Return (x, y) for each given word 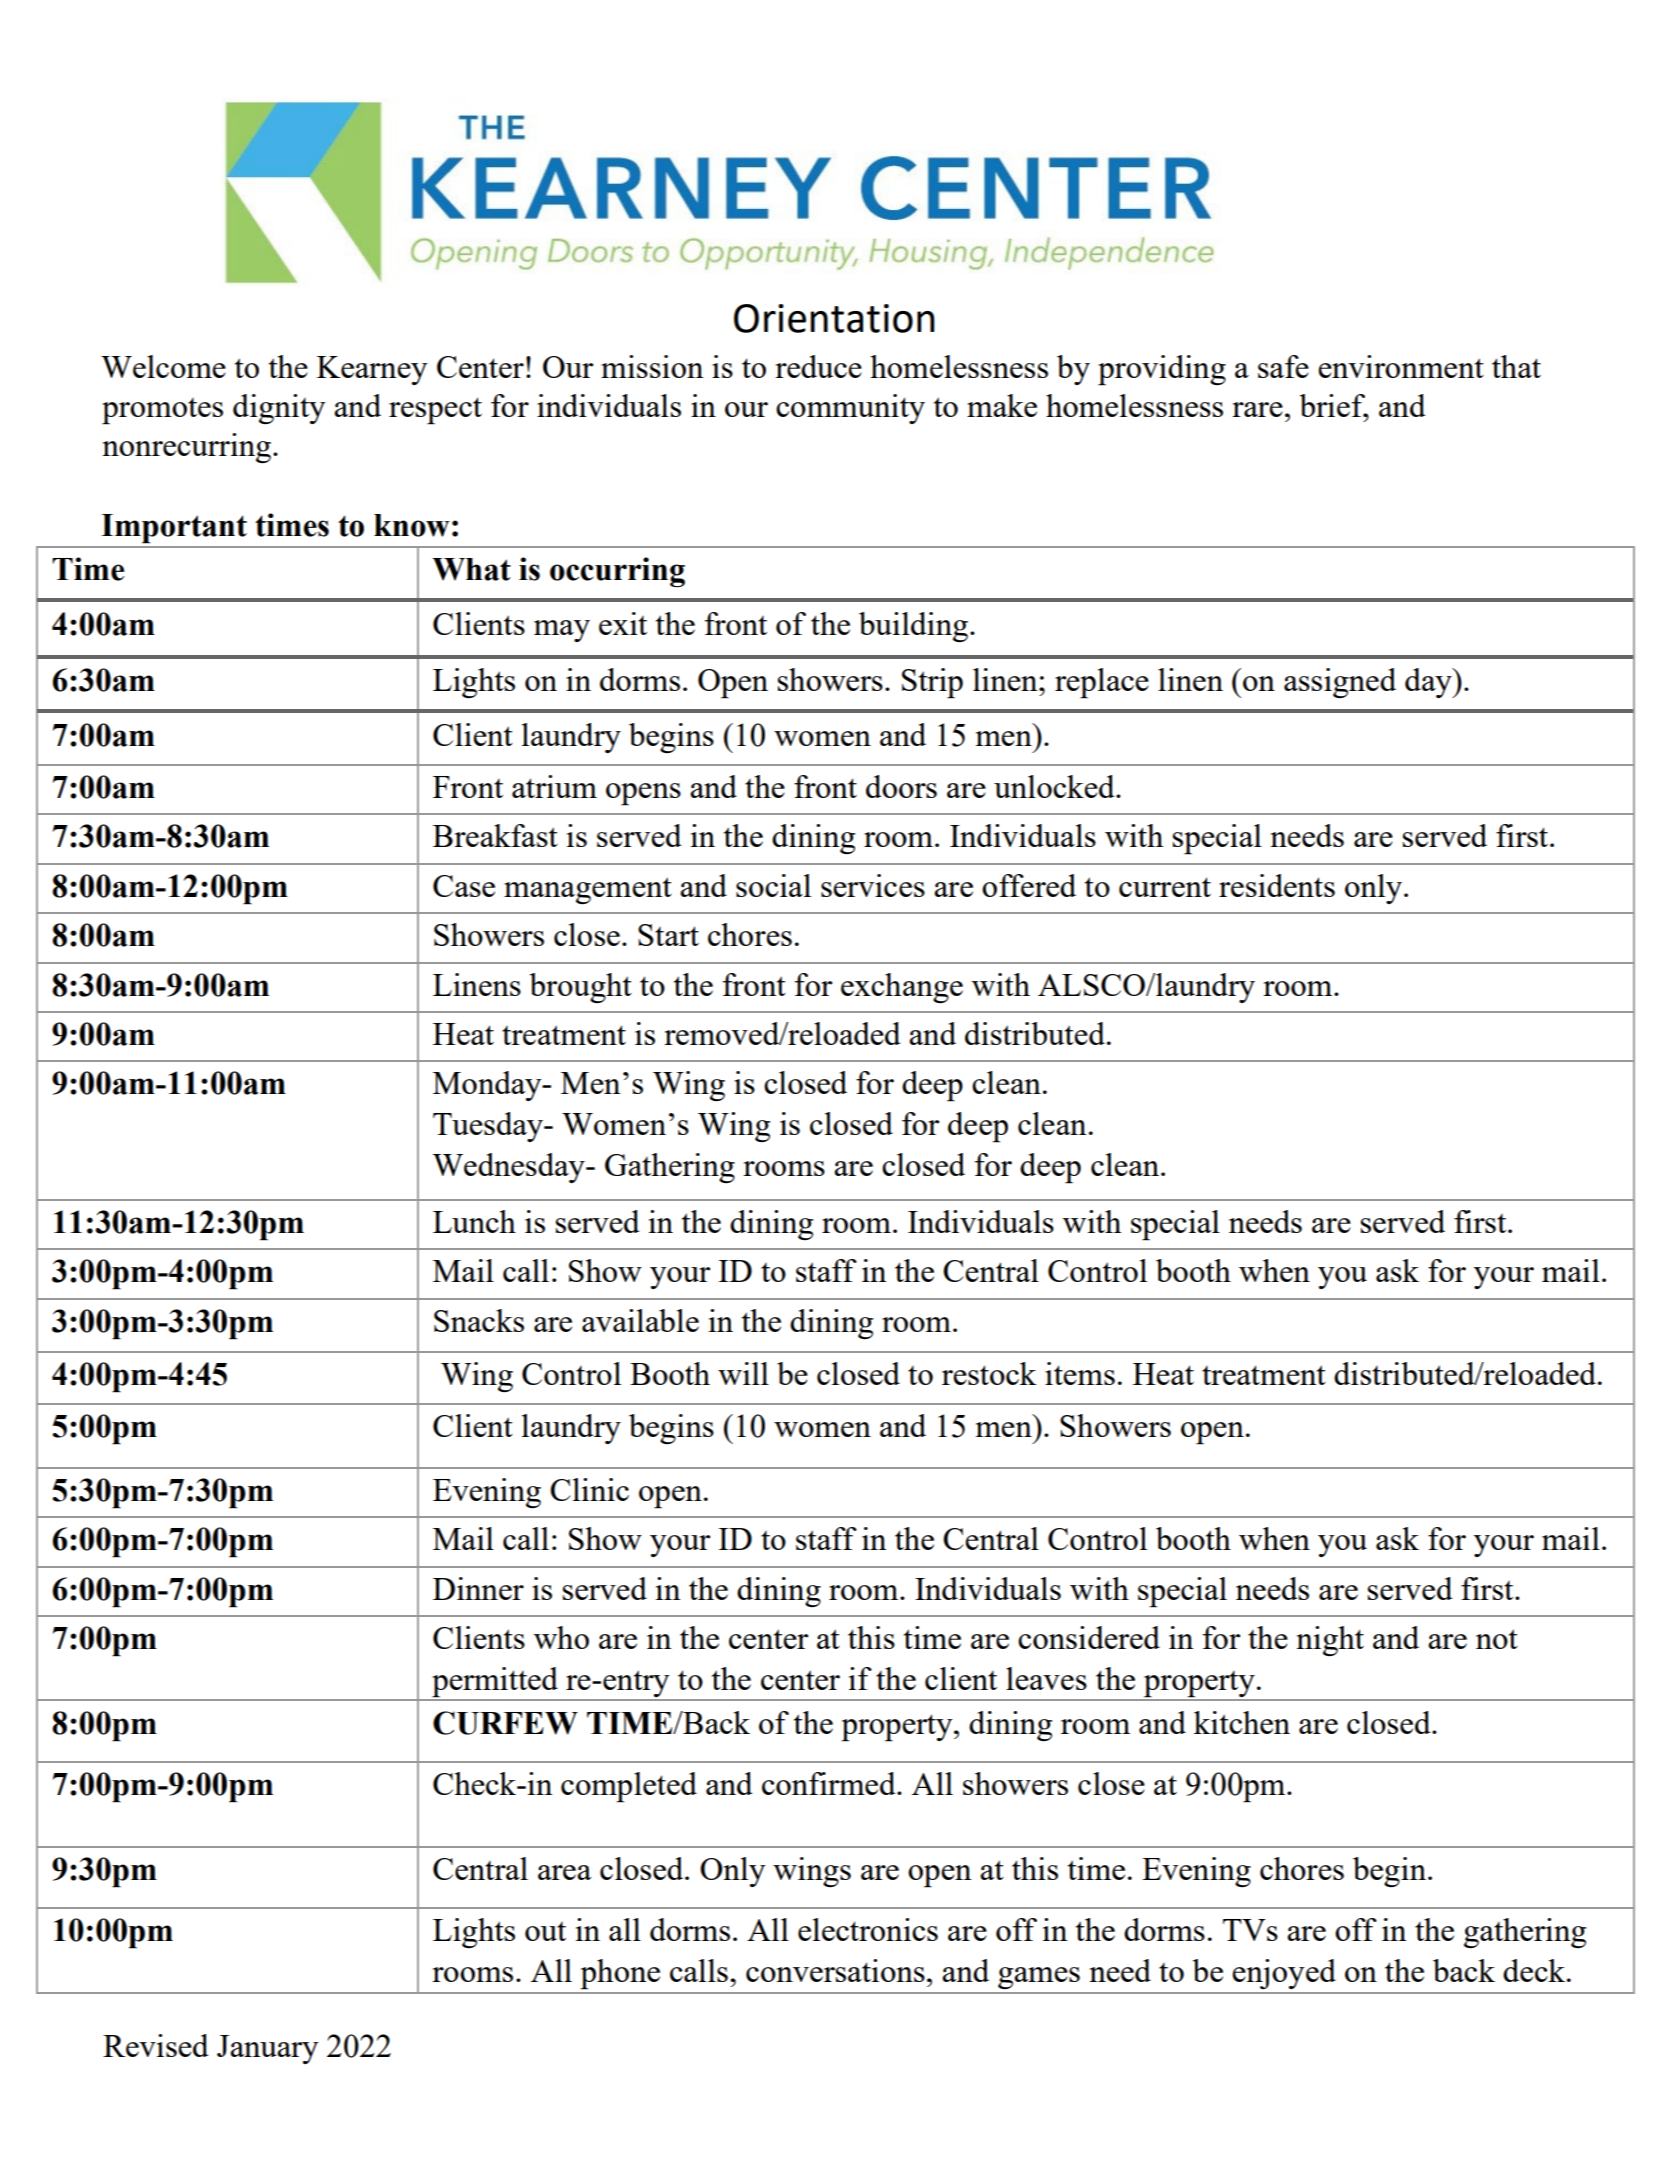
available (640, 1320)
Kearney (372, 370)
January (267, 2049)
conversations (835, 1970)
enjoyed (1284, 1974)
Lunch (474, 1221)
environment (1401, 366)
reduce (818, 366)
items (1080, 1373)
